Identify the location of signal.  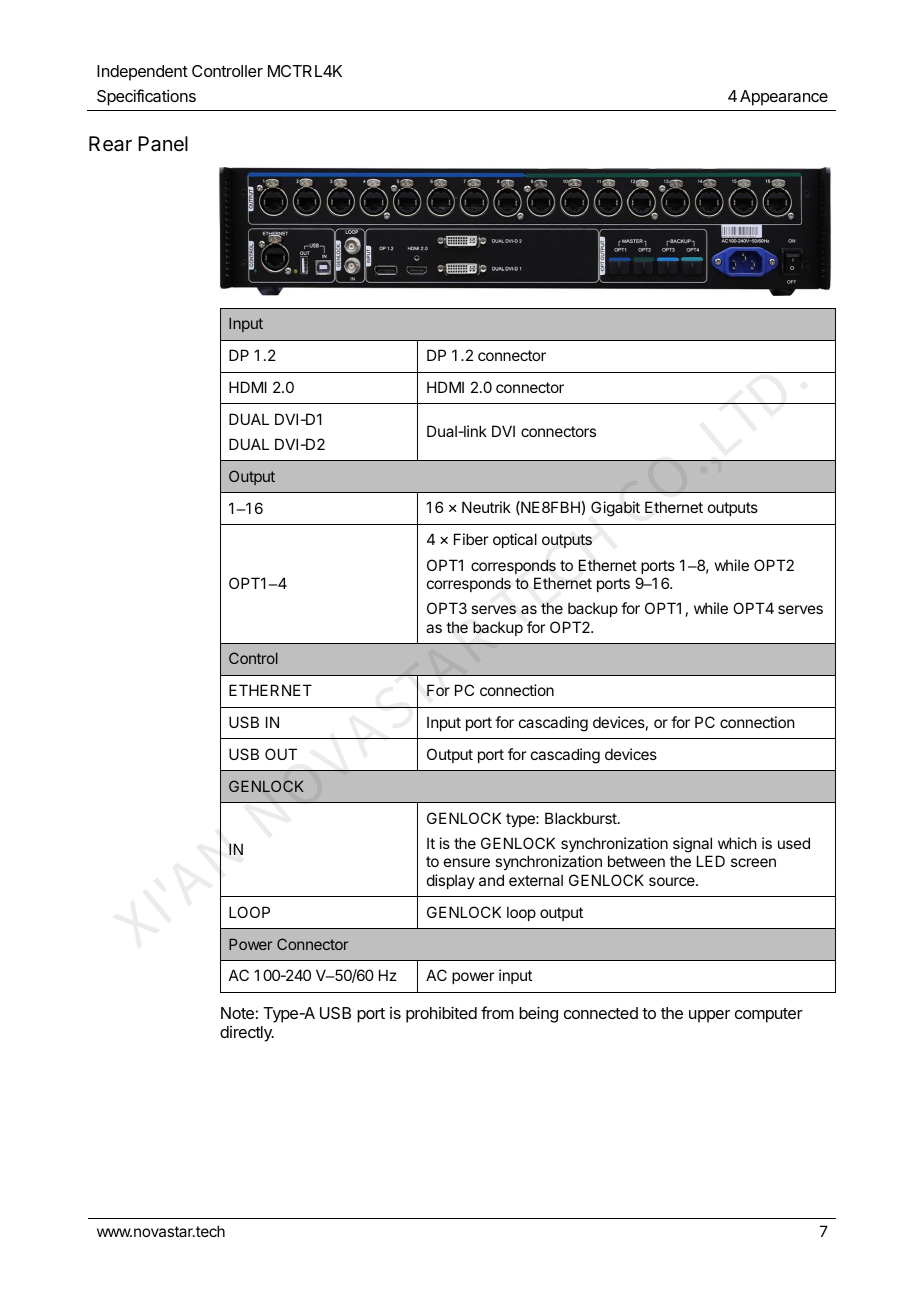
(692, 845).
